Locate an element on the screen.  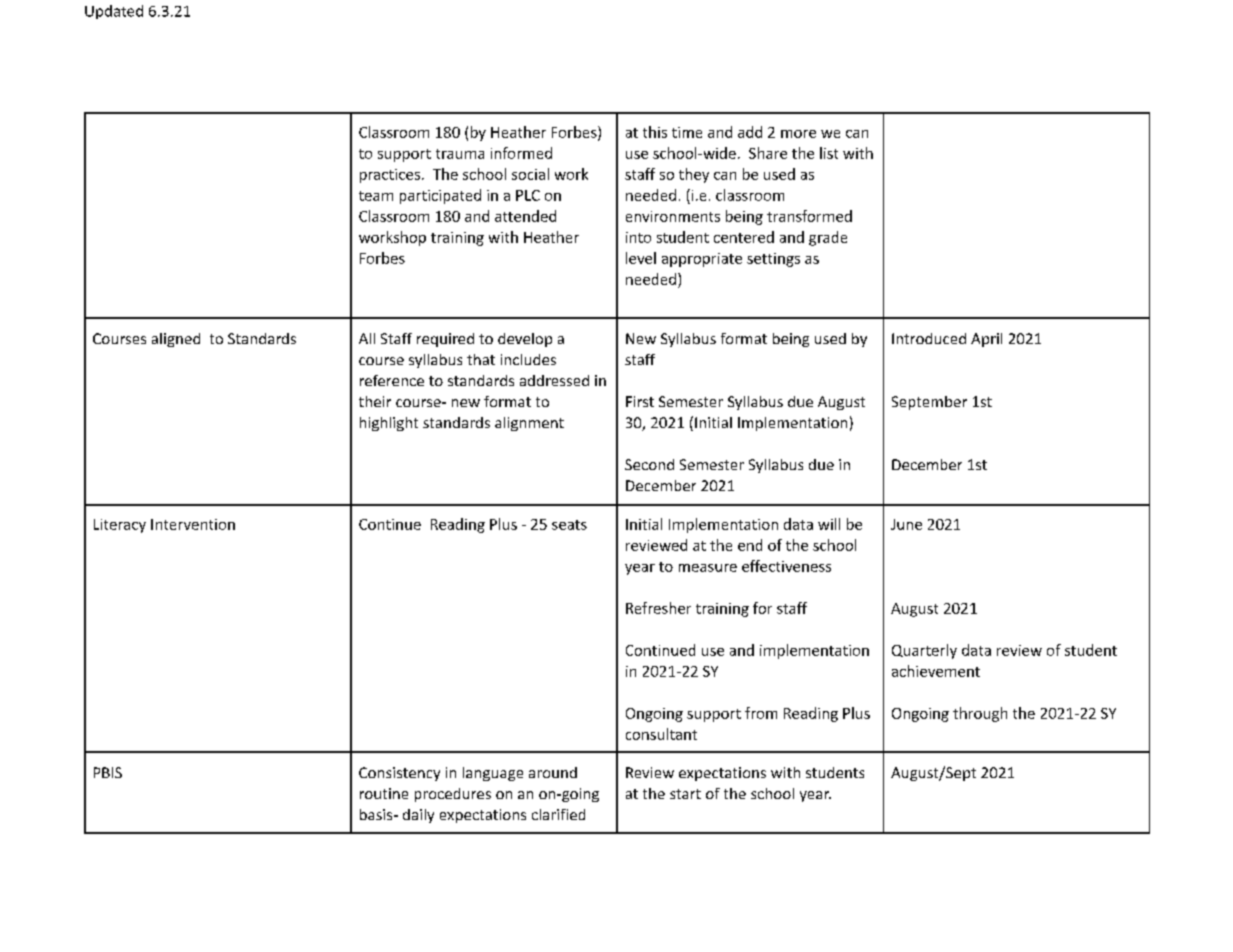
grade is located at coordinates (828, 238).
